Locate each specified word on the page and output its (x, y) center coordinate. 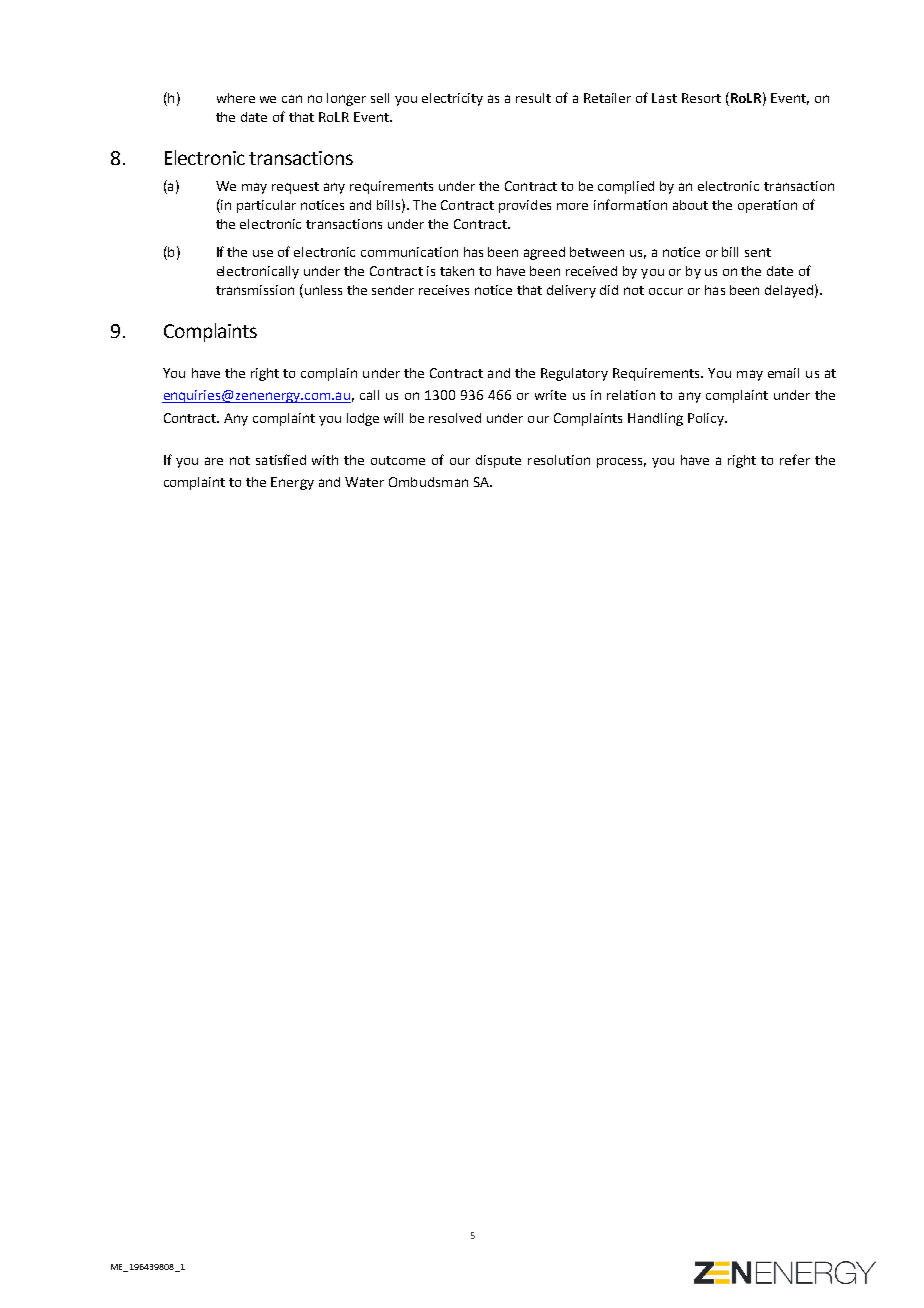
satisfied (281, 459)
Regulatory (574, 374)
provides (525, 206)
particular (266, 206)
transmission (255, 290)
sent (758, 252)
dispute (498, 461)
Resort (701, 98)
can (292, 99)
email (783, 373)
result (533, 98)
